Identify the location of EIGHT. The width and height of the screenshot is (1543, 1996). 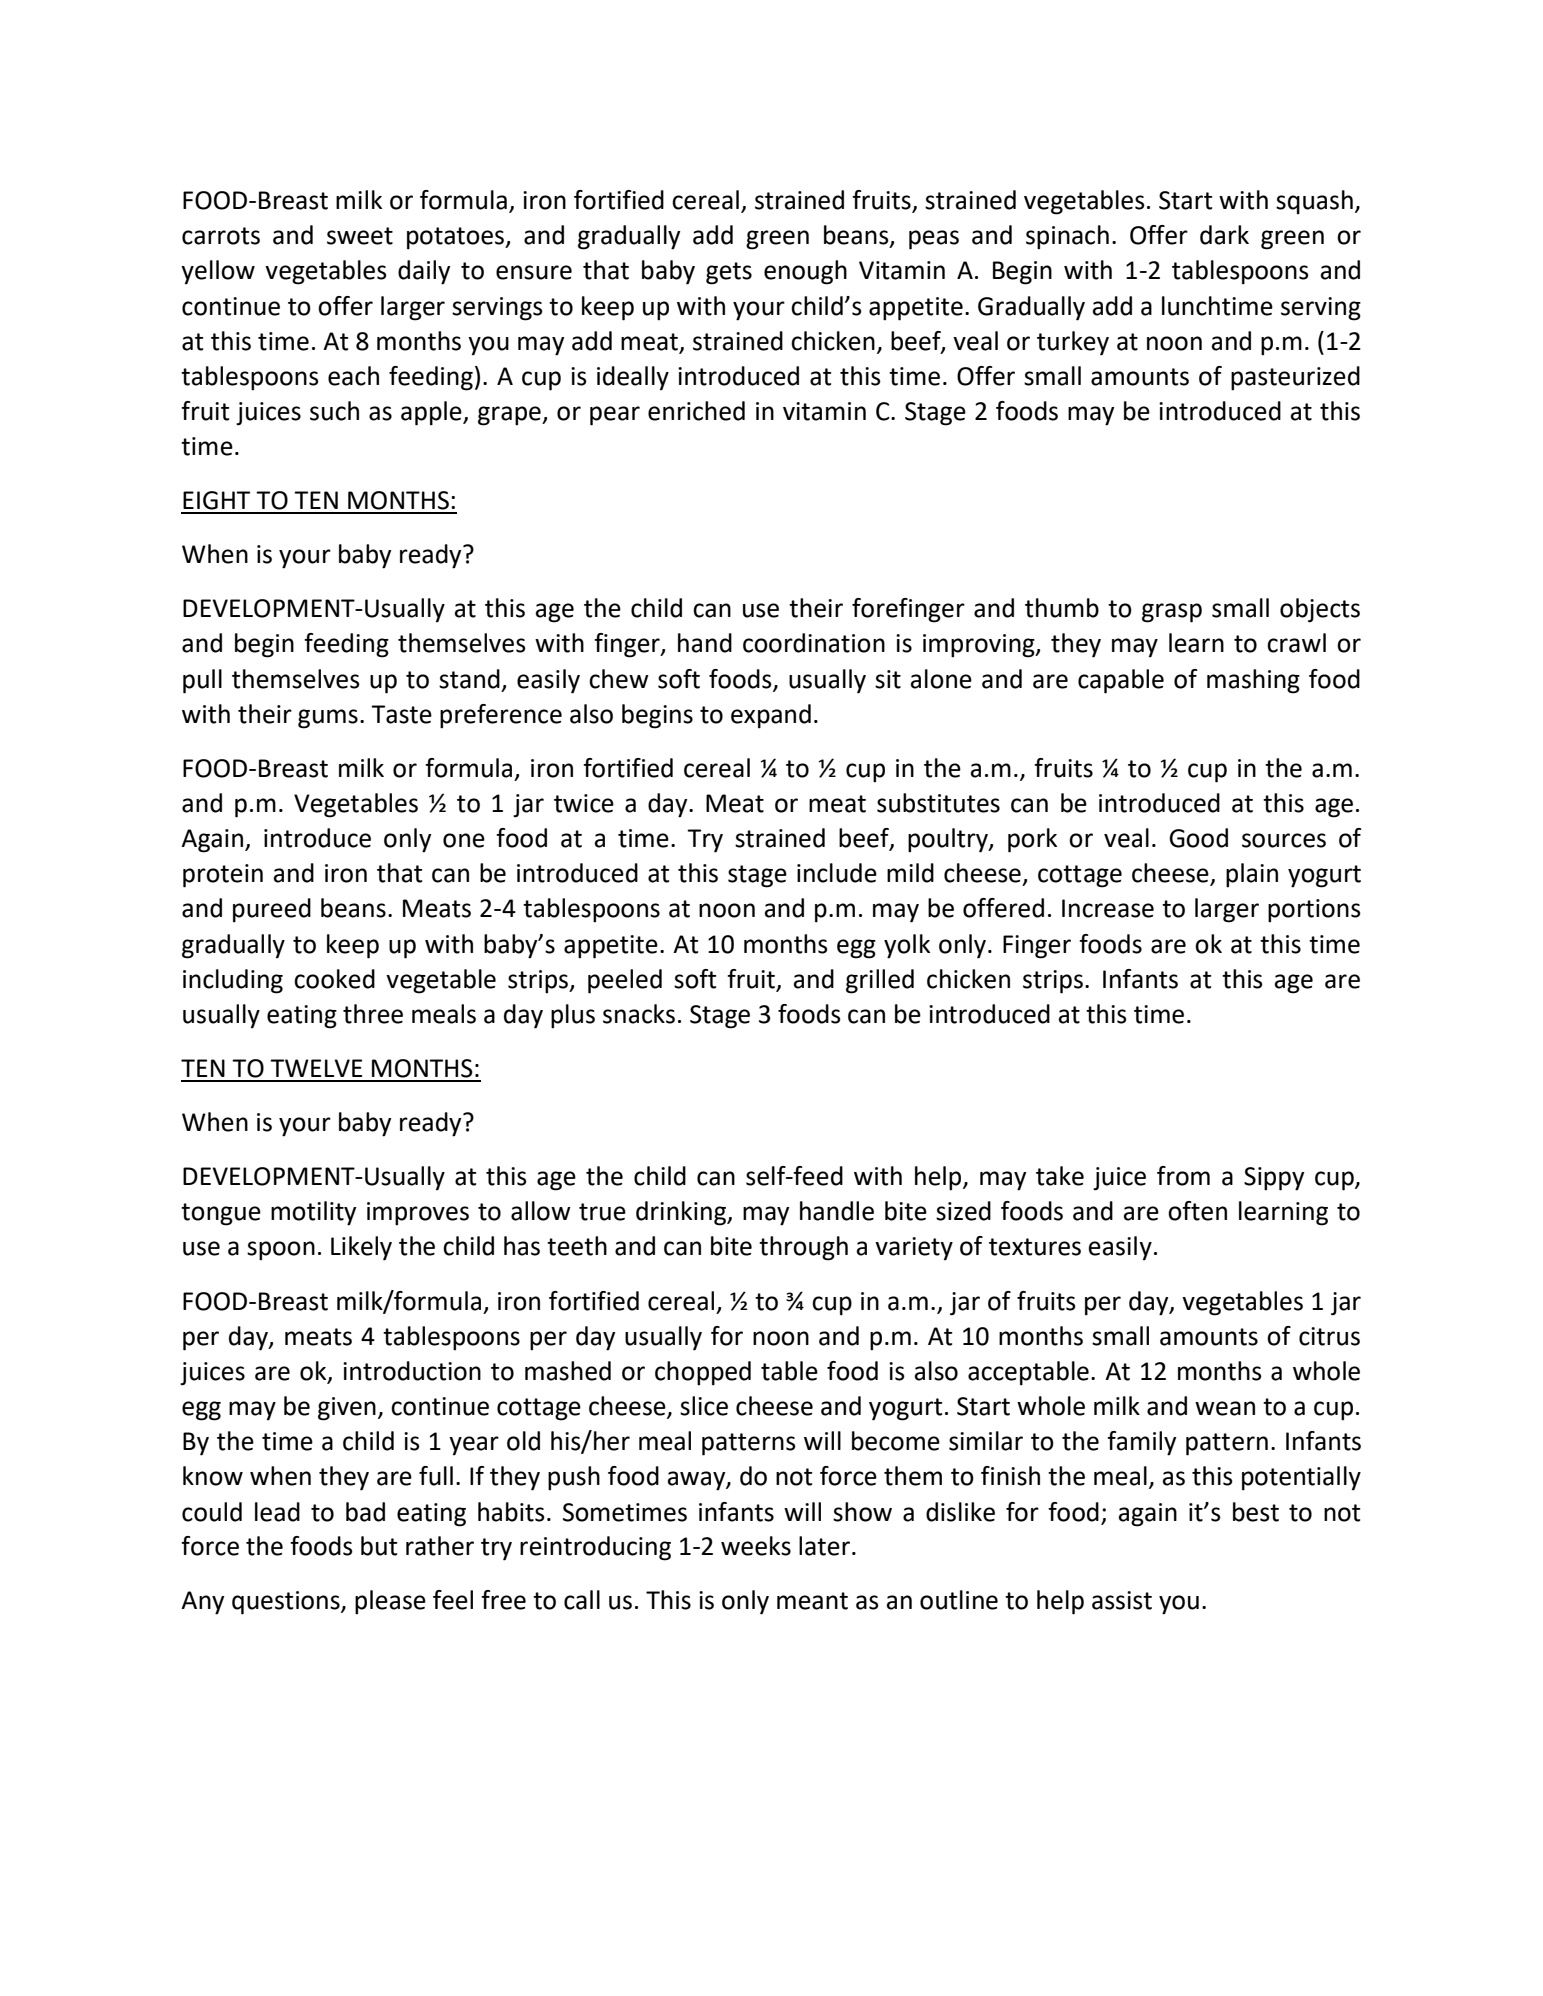
(216, 500).
